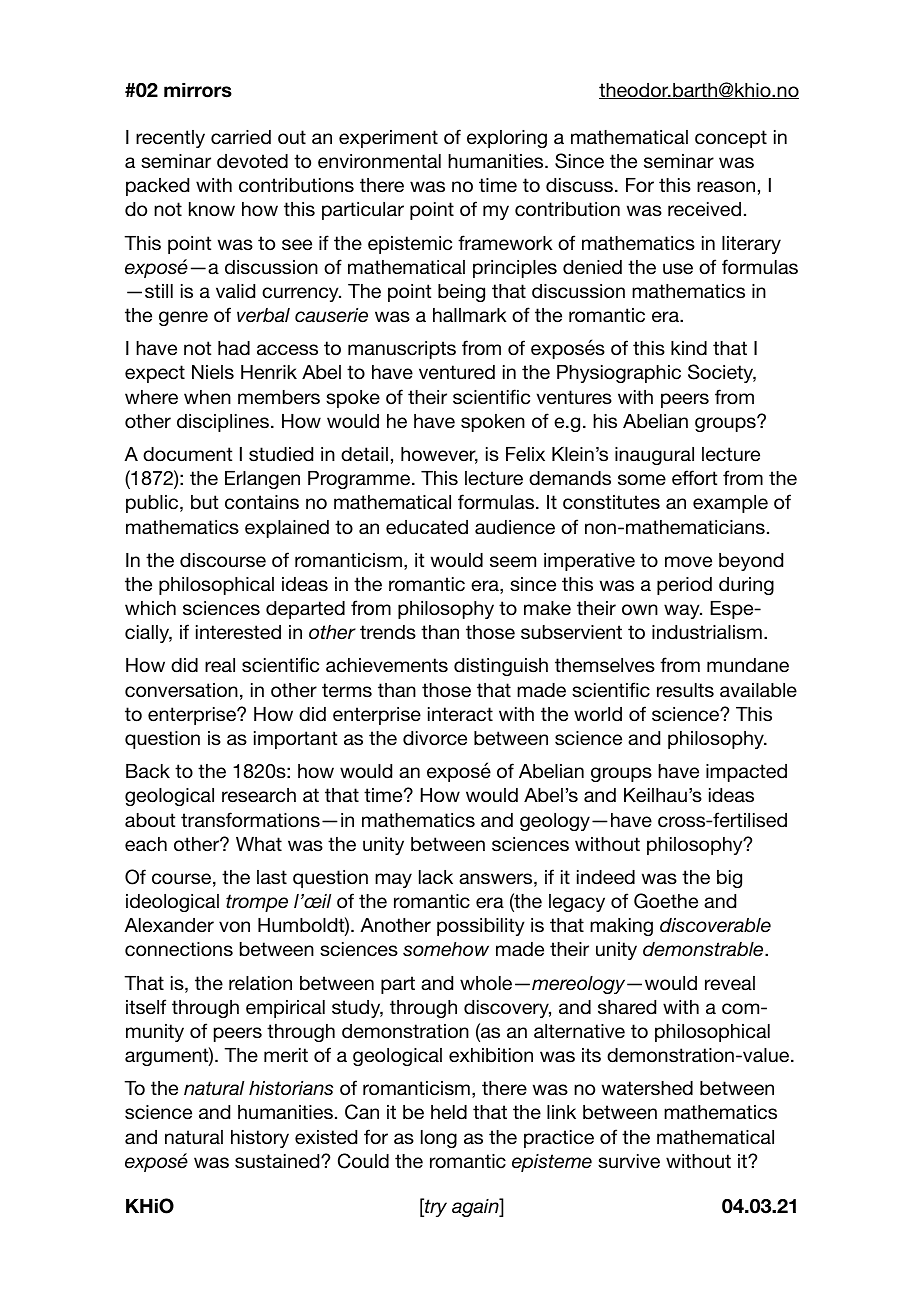 The height and width of the screenshot is (1311, 924). Describe the element at coordinates (220, 665) in the screenshot. I see `real` at that location.
